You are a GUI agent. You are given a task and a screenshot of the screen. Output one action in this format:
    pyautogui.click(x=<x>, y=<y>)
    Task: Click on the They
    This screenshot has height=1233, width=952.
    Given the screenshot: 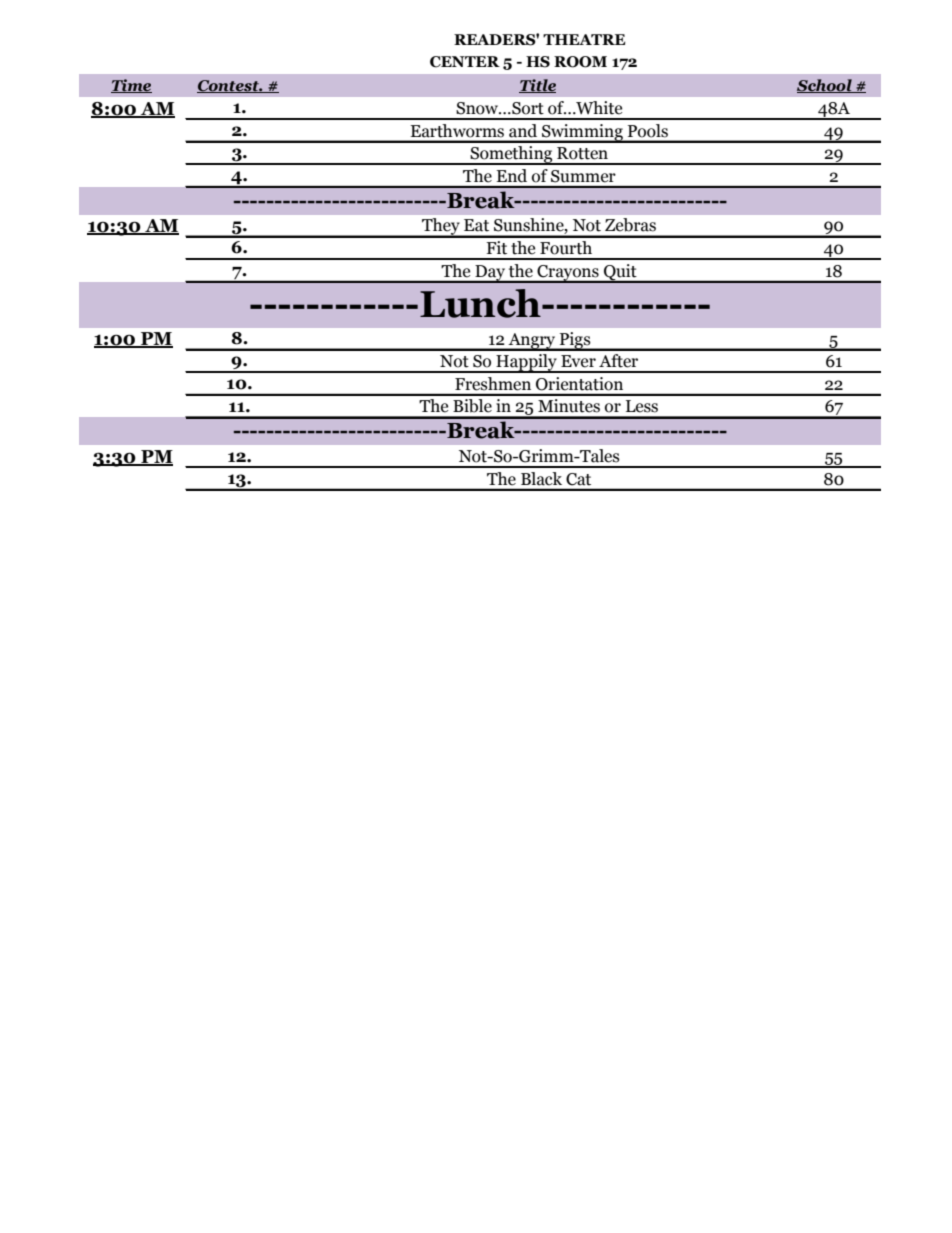 What is the action you would take?
    pyautogui.click(x=441, y=228)
